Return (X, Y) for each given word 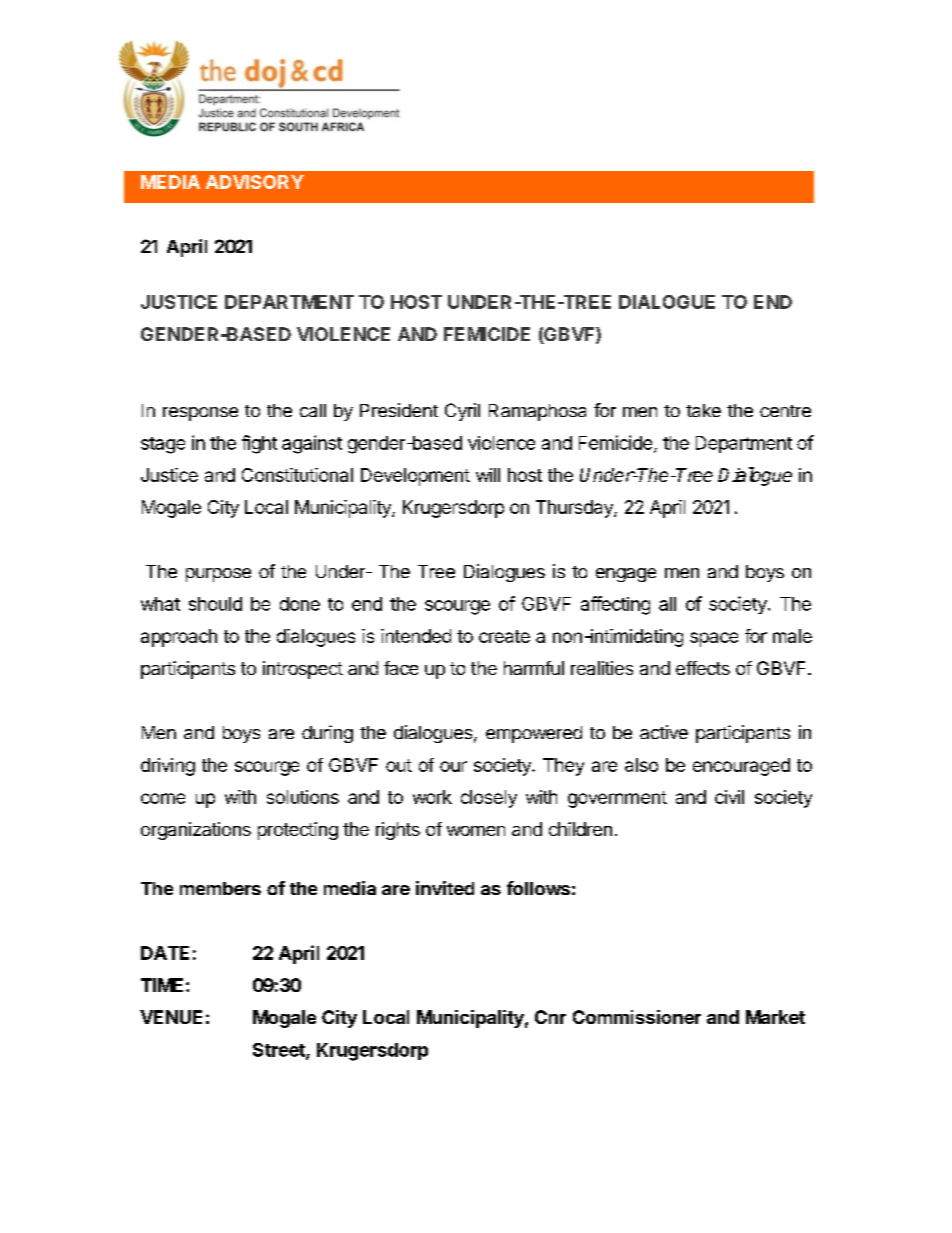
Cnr (550, 1017)
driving (168, 767)
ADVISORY (255, 182)
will (488, 475)
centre (785, 411)
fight (259, 444)
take (703, 410)
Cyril (462, 412)
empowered (534, 734)
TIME (162, 985)
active (664, 732)
